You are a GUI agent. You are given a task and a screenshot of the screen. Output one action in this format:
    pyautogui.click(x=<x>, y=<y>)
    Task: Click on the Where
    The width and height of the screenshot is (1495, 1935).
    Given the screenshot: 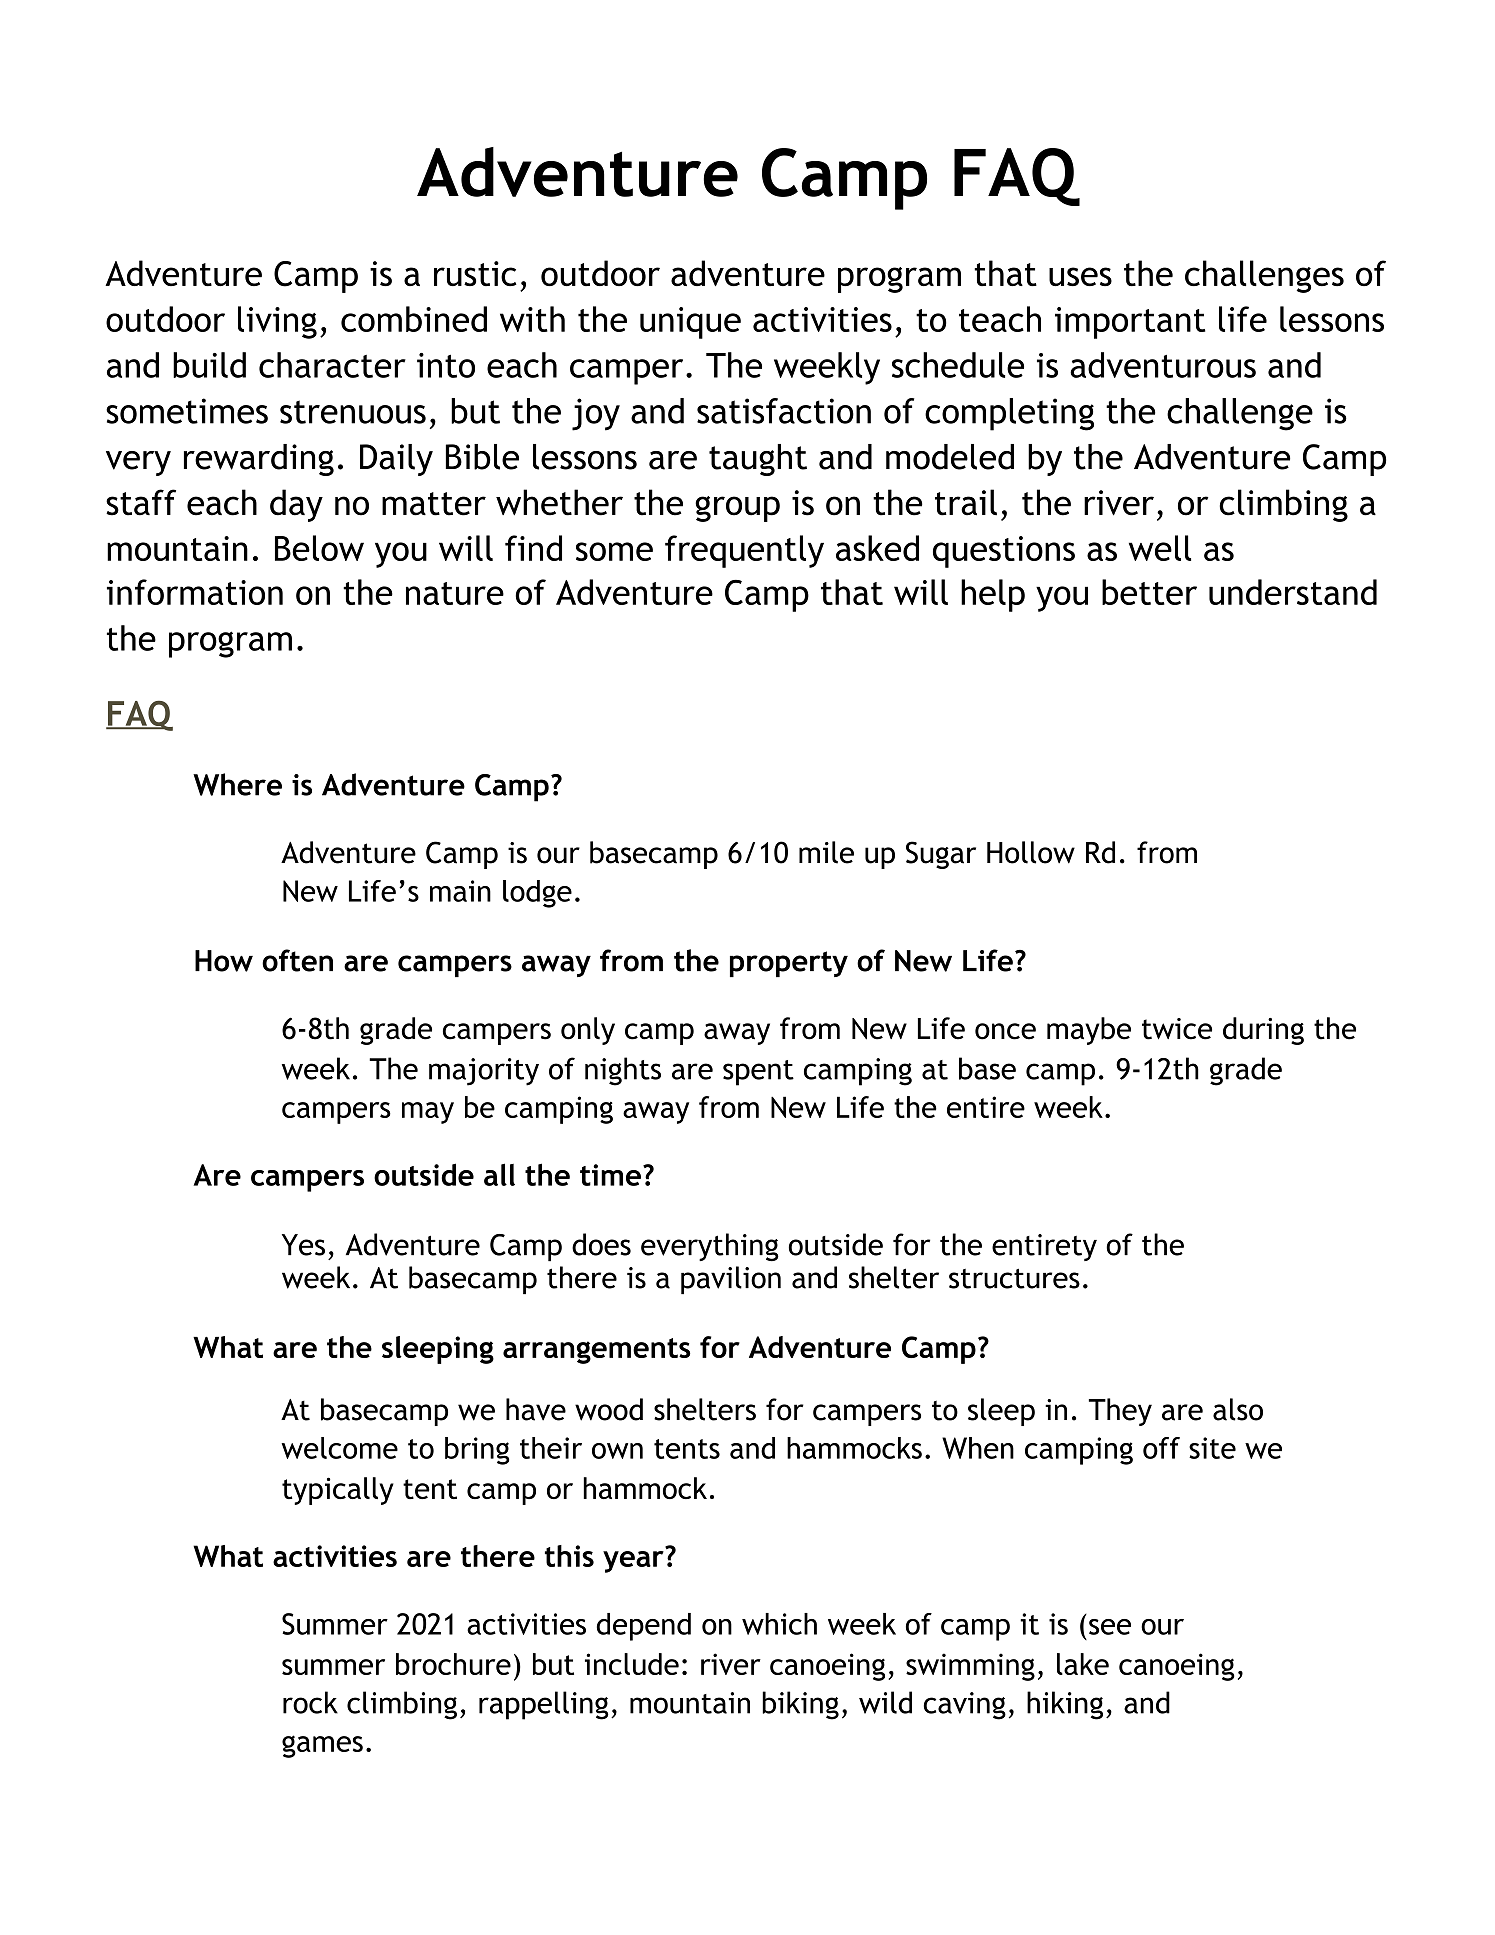 What is the action you would take?
    pyautogui.click(x=237, y=784)
